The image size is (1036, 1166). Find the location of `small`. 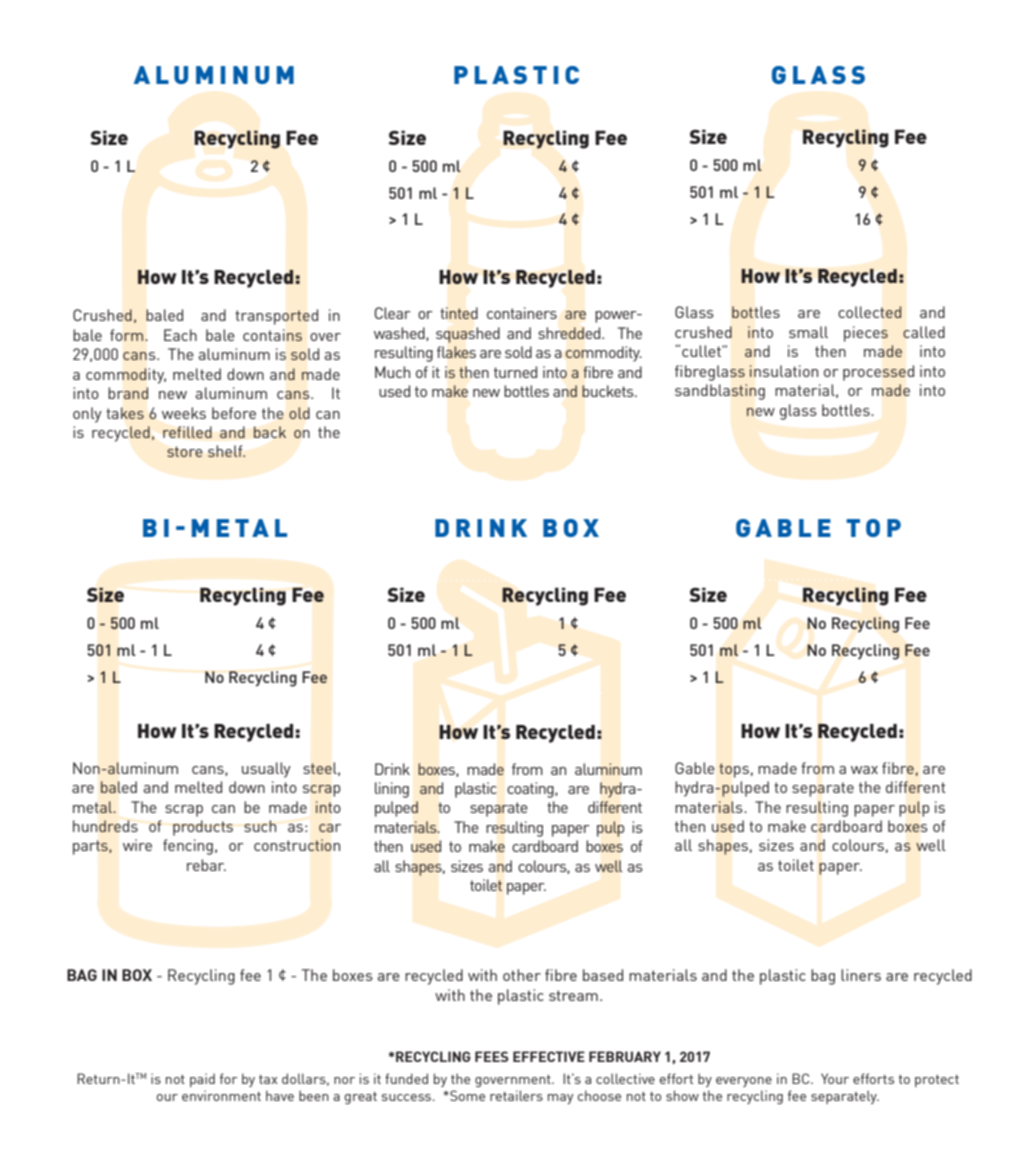

small is located at coordinates (808, 332).
